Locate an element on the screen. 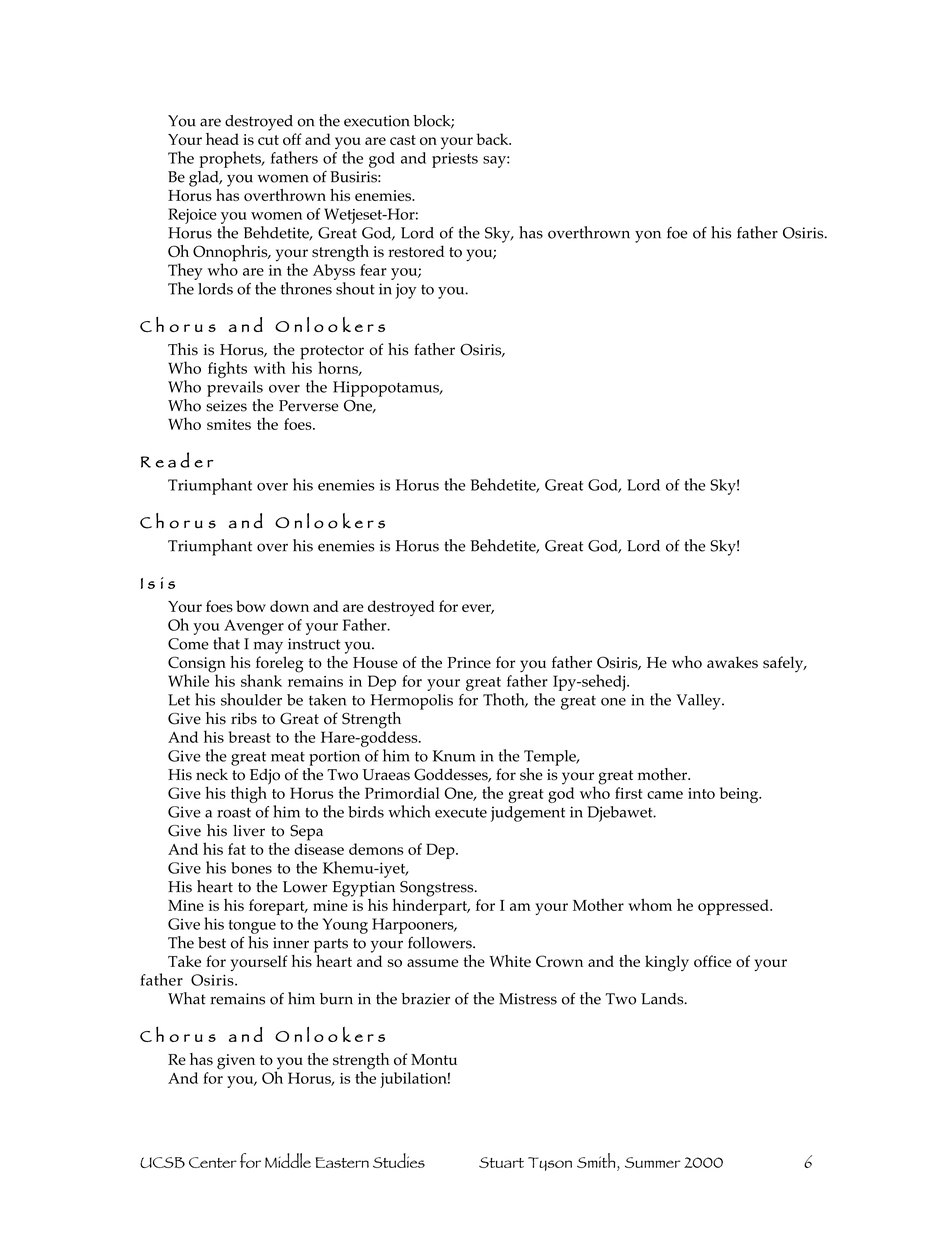 This screenshot has width=952, height=1233. awakes is located at coordinates (732, 662).
